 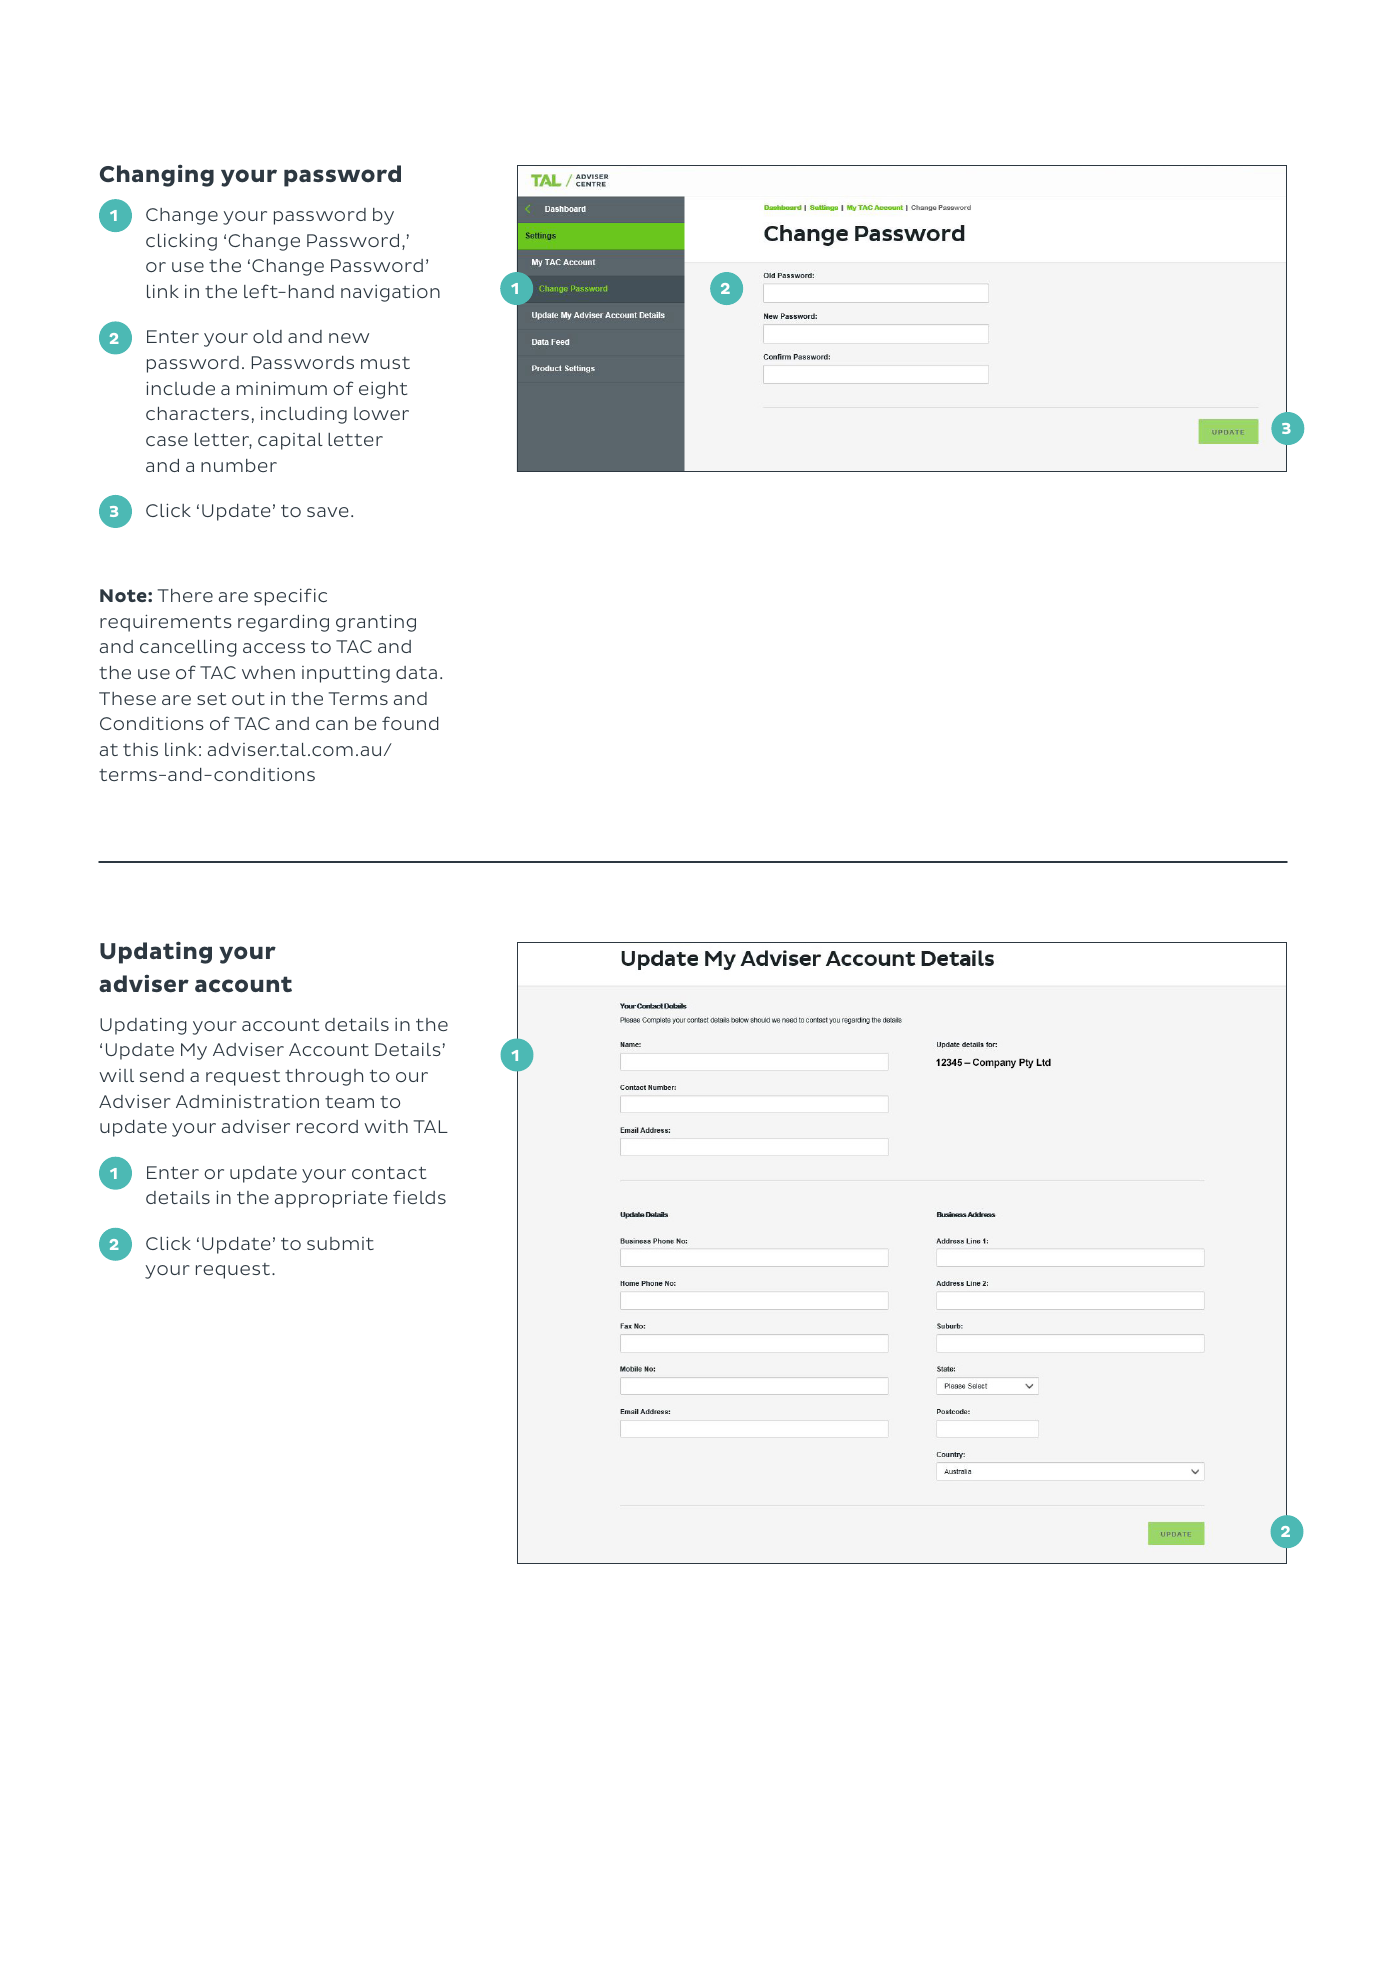 I want to click on send, so click(x=162, y=1075).
